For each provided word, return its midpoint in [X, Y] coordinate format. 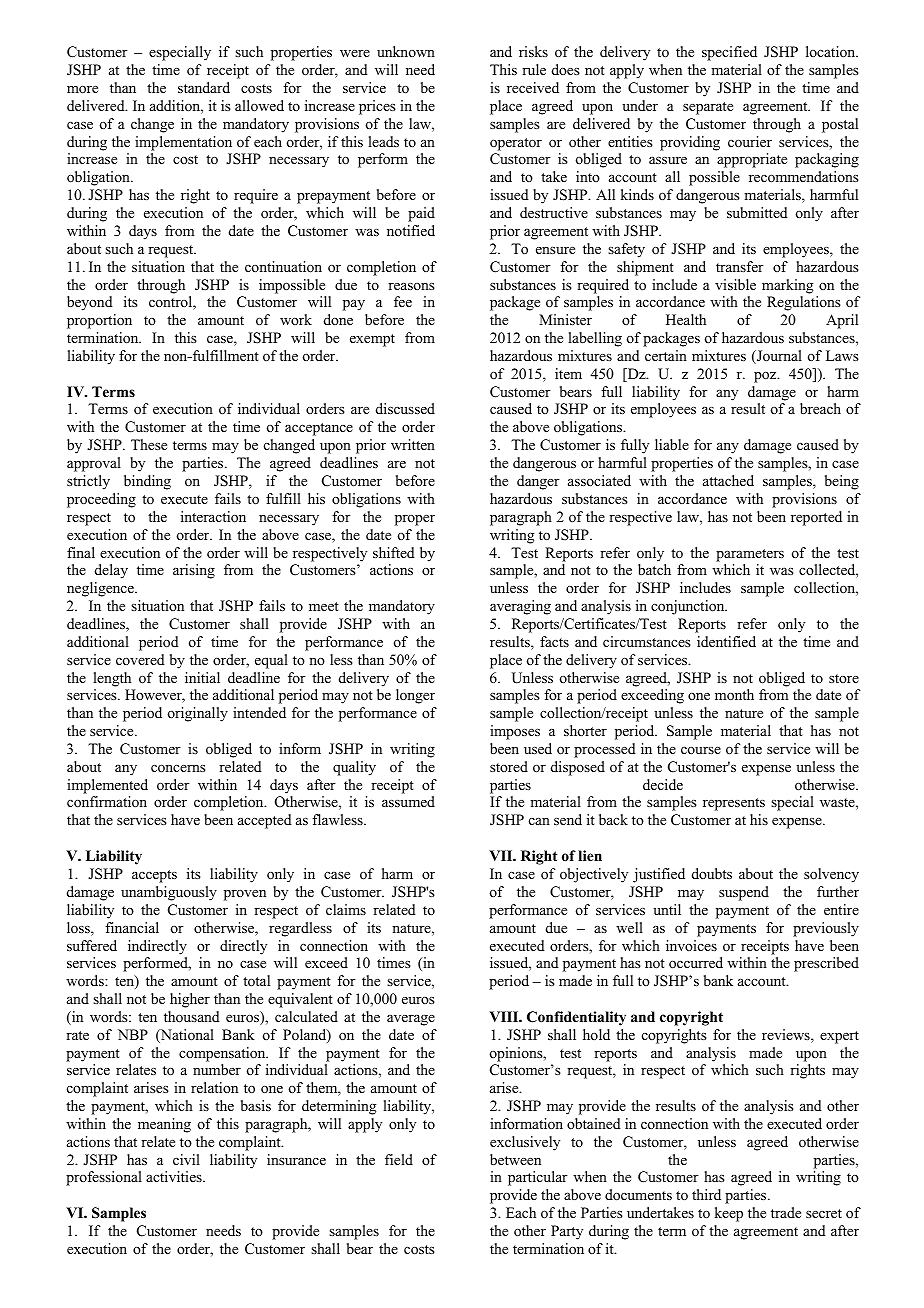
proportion [99, 321]
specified [729, 53]
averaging [520, 607]
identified [726, 641]
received [533, 87]
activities [175, 1176]
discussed [405, 408]
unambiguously [169, 893]
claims [346, 909]
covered [140, 659]
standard [204, 87]
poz [766, 377]
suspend [744, 893]
